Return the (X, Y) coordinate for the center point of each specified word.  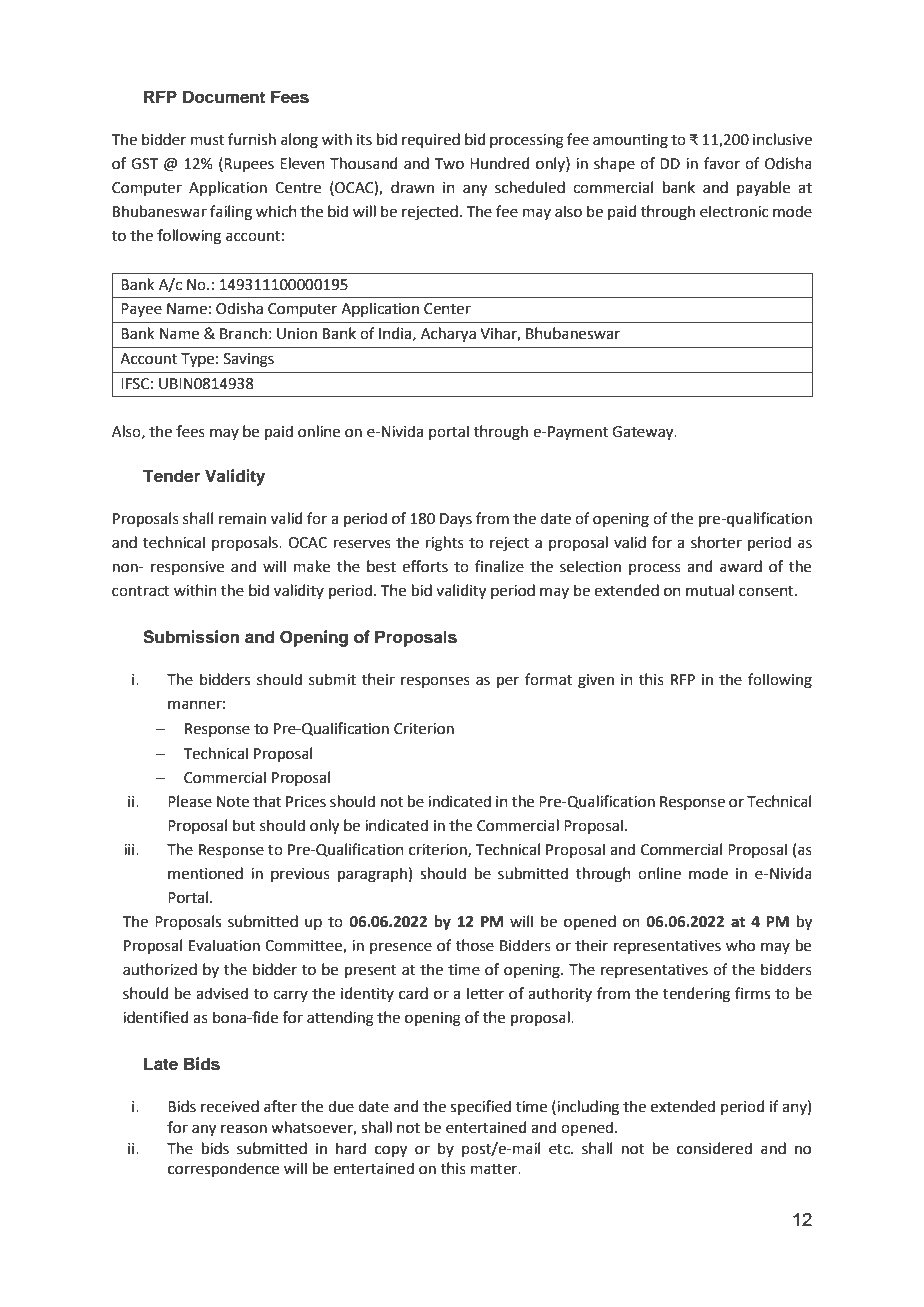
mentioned (205, 873)
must (207, 140)
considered (714, 1148)
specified (480, 1107)
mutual (710, 590)
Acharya (448, 335)
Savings (249, 360)
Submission (191, 637)
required (431, 140)
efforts (425, 566)
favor (722, 163)
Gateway (644, 433)
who (740, 945)
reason (244, 1129)
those (475, 945)
